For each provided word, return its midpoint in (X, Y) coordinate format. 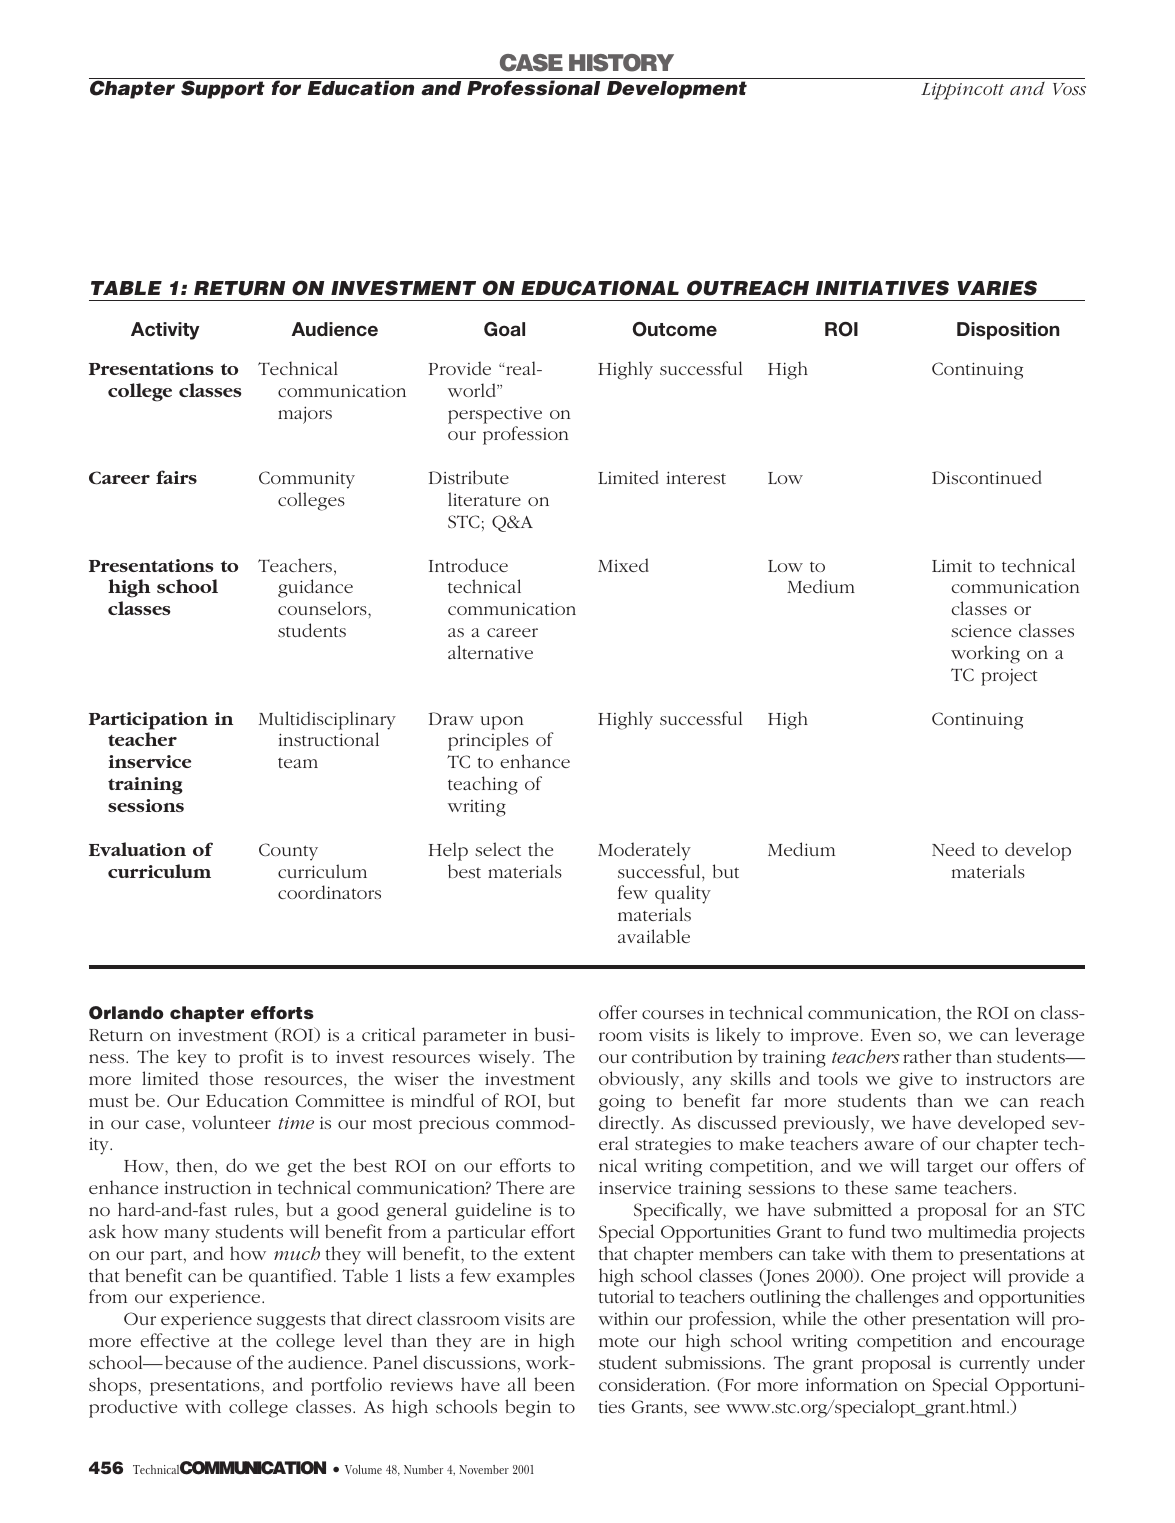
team (298, 762)
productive (133, 1408)
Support (223, 88)
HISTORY (621, 63)
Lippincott (962, 91)
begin (528, 1408)
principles (488, 741)
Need (953, 849)
